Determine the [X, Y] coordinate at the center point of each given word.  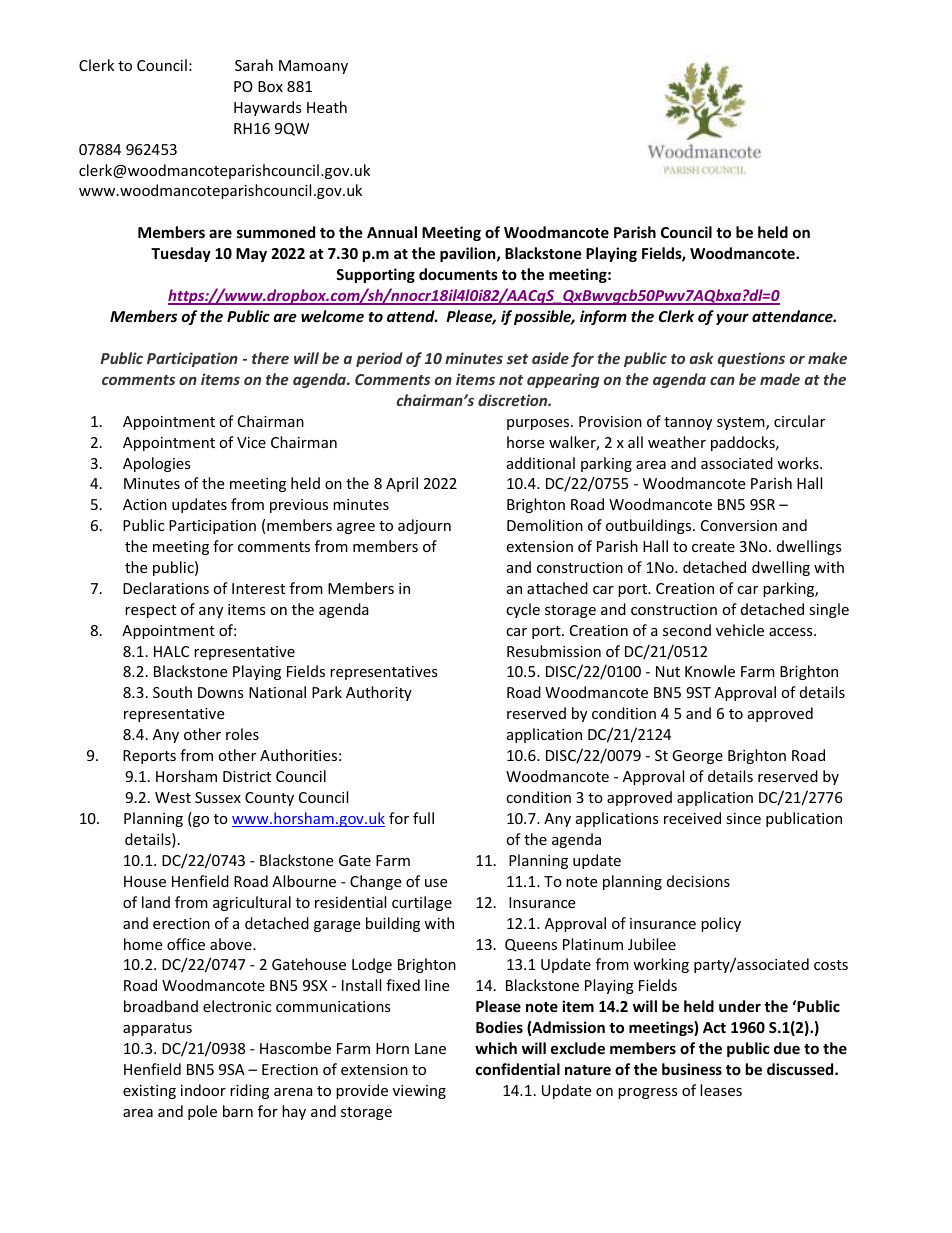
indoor [203, 1090]
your [732, 319]
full [423, 818]
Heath [327, 107]
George [697, 757]
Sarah [254, 65]
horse [525, 442]
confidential [518, 1069]
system [742, 423]
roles [242, 734]
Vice [251, 442]
